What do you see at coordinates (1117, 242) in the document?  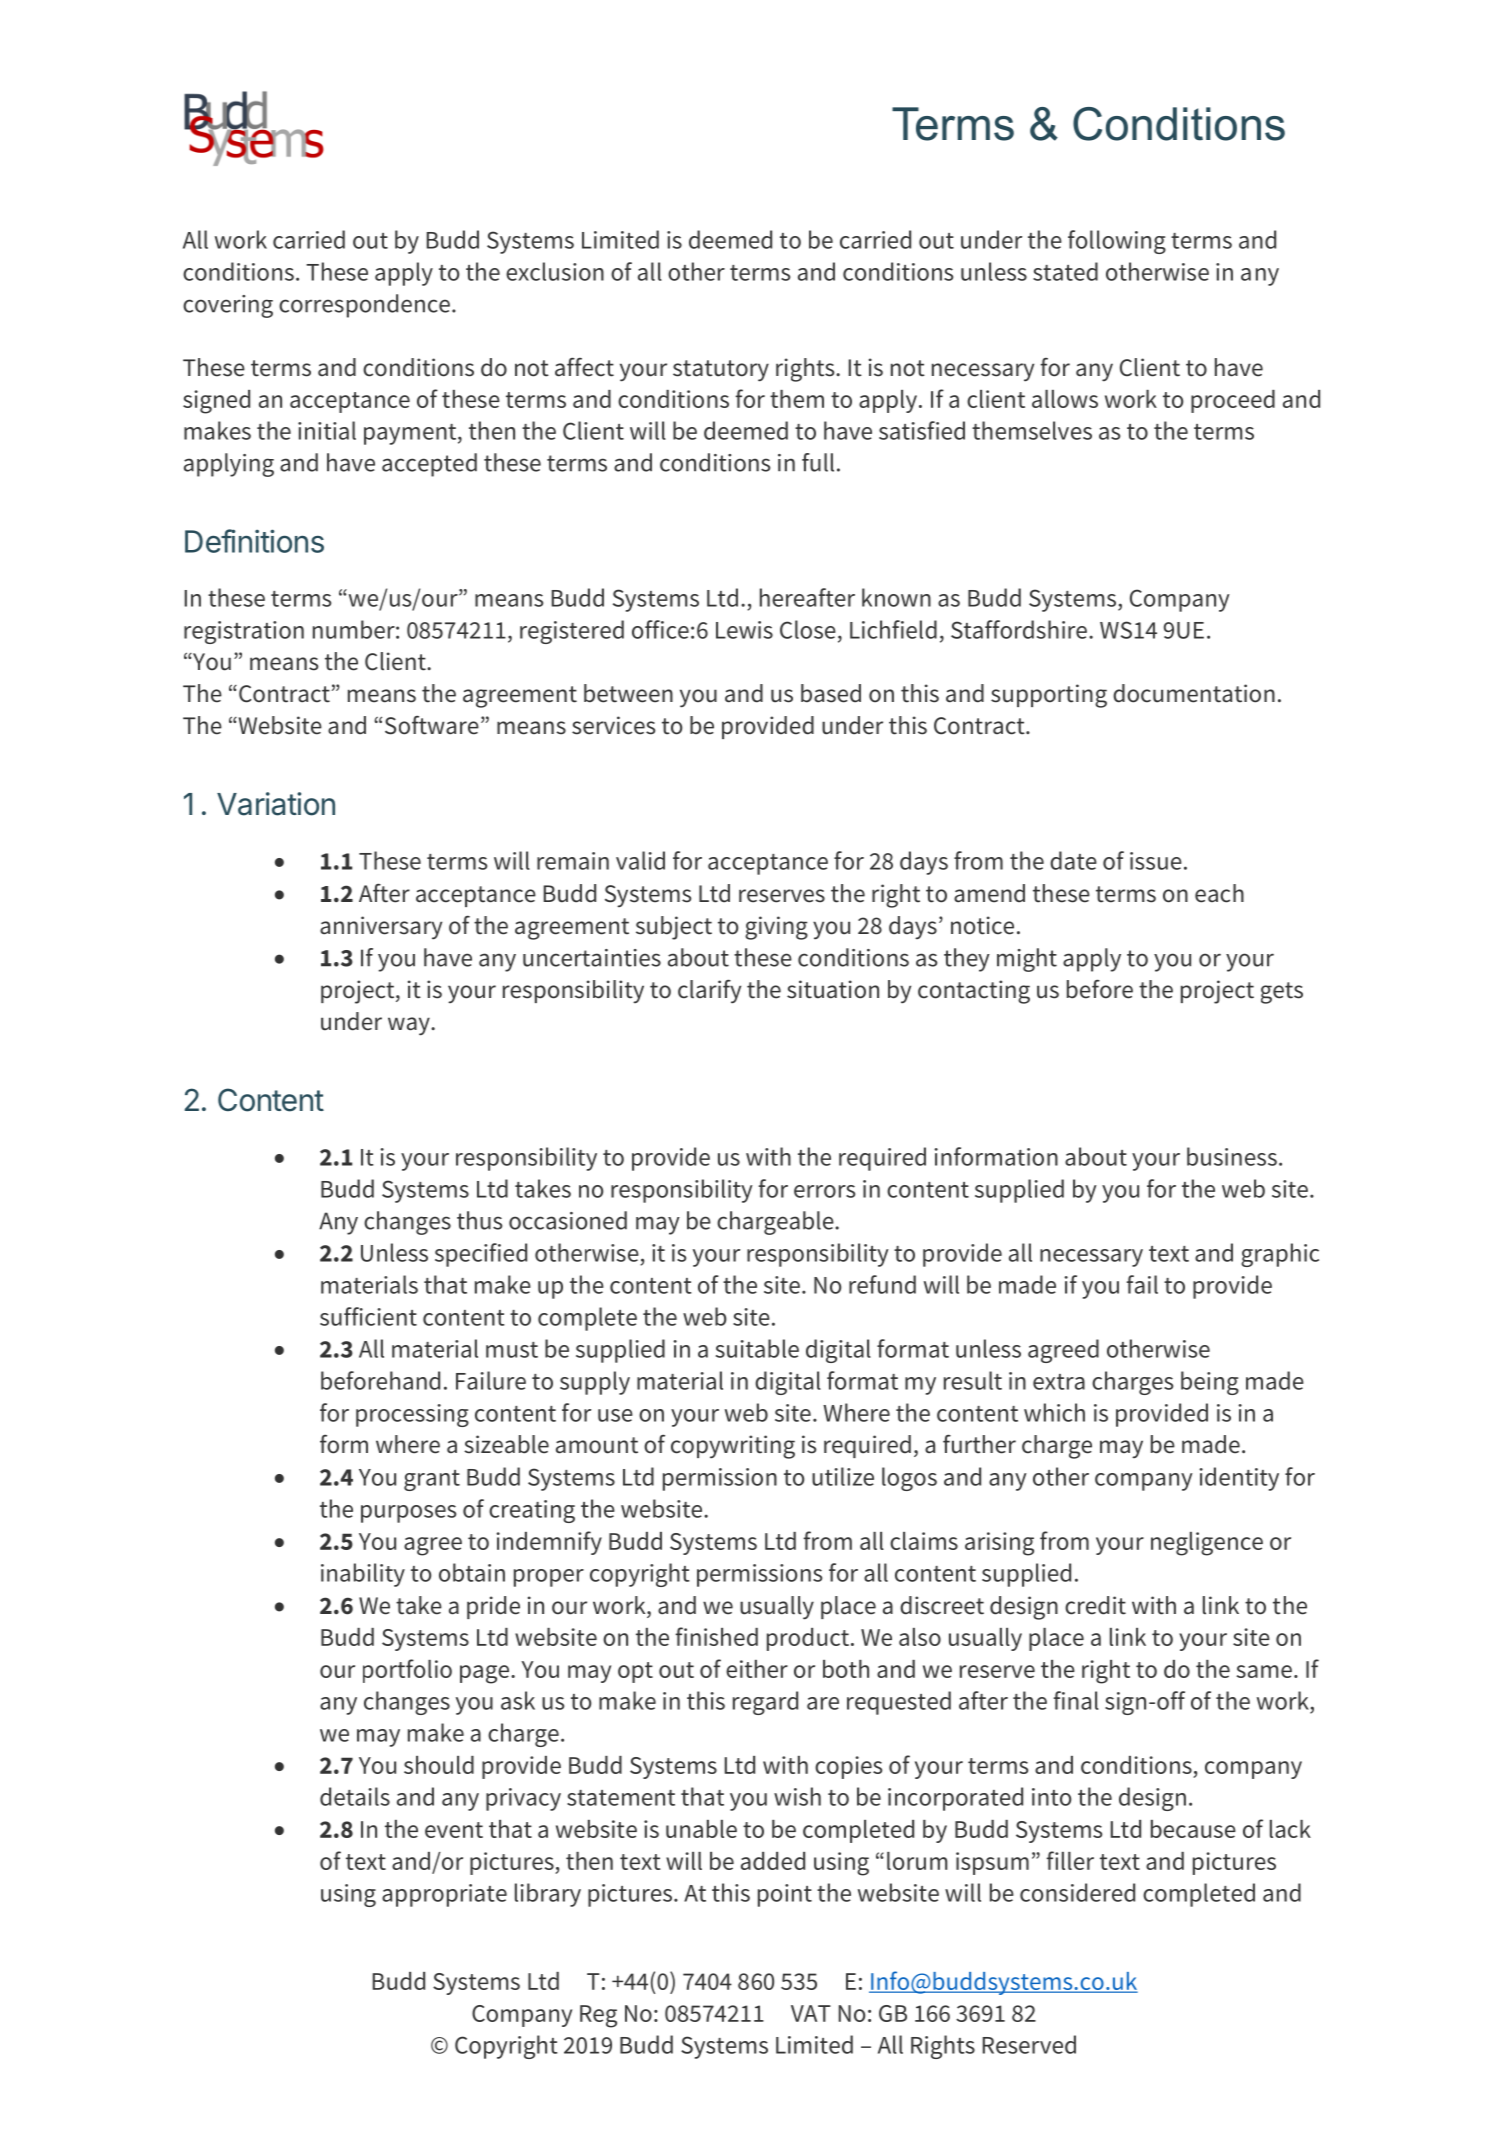 I see `following` at bounding box center [1117, 242].
